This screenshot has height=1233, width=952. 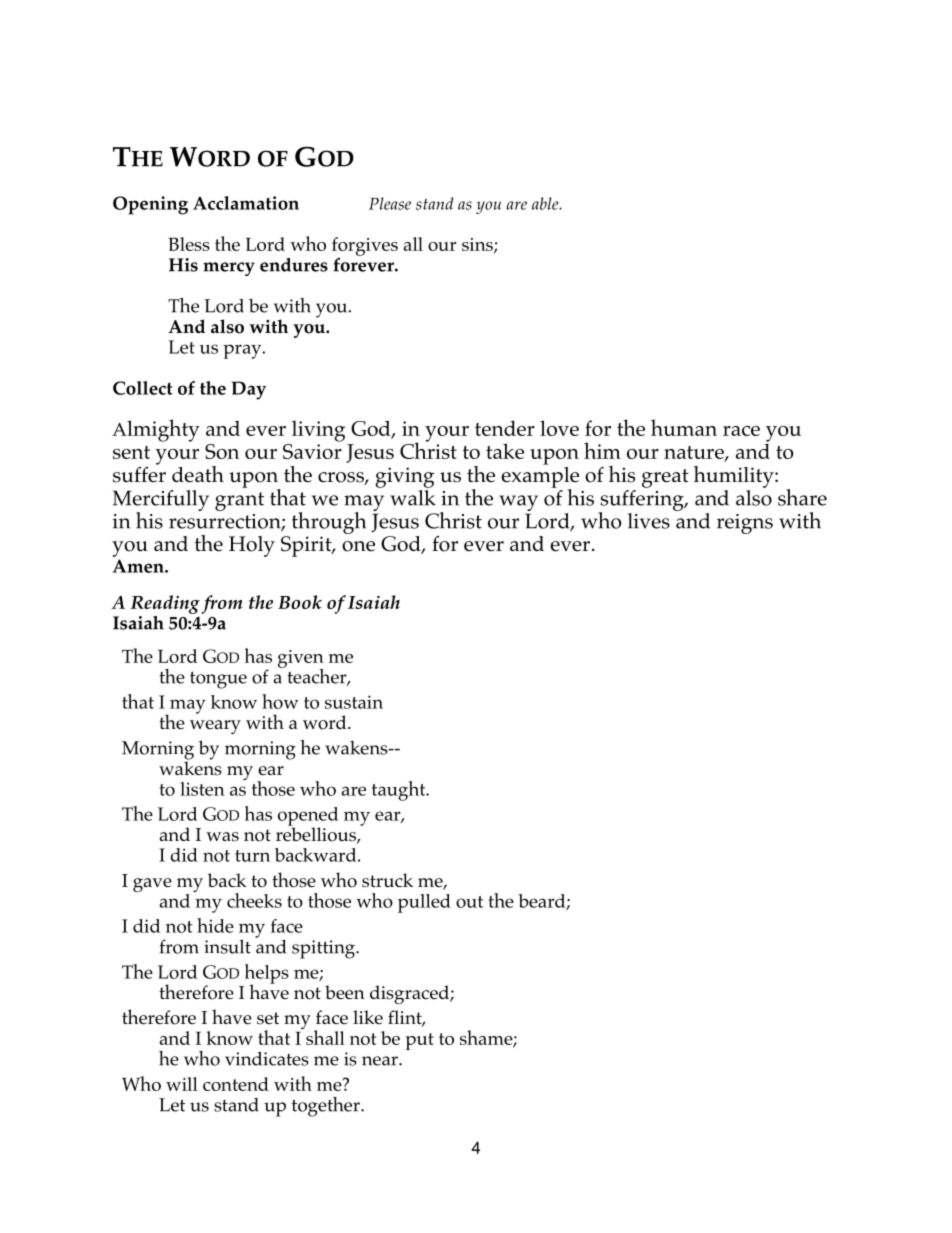 What do you see at coordinates (400, 791) in the screenshot?
I see `taught` at bounding box center [400, 791].
